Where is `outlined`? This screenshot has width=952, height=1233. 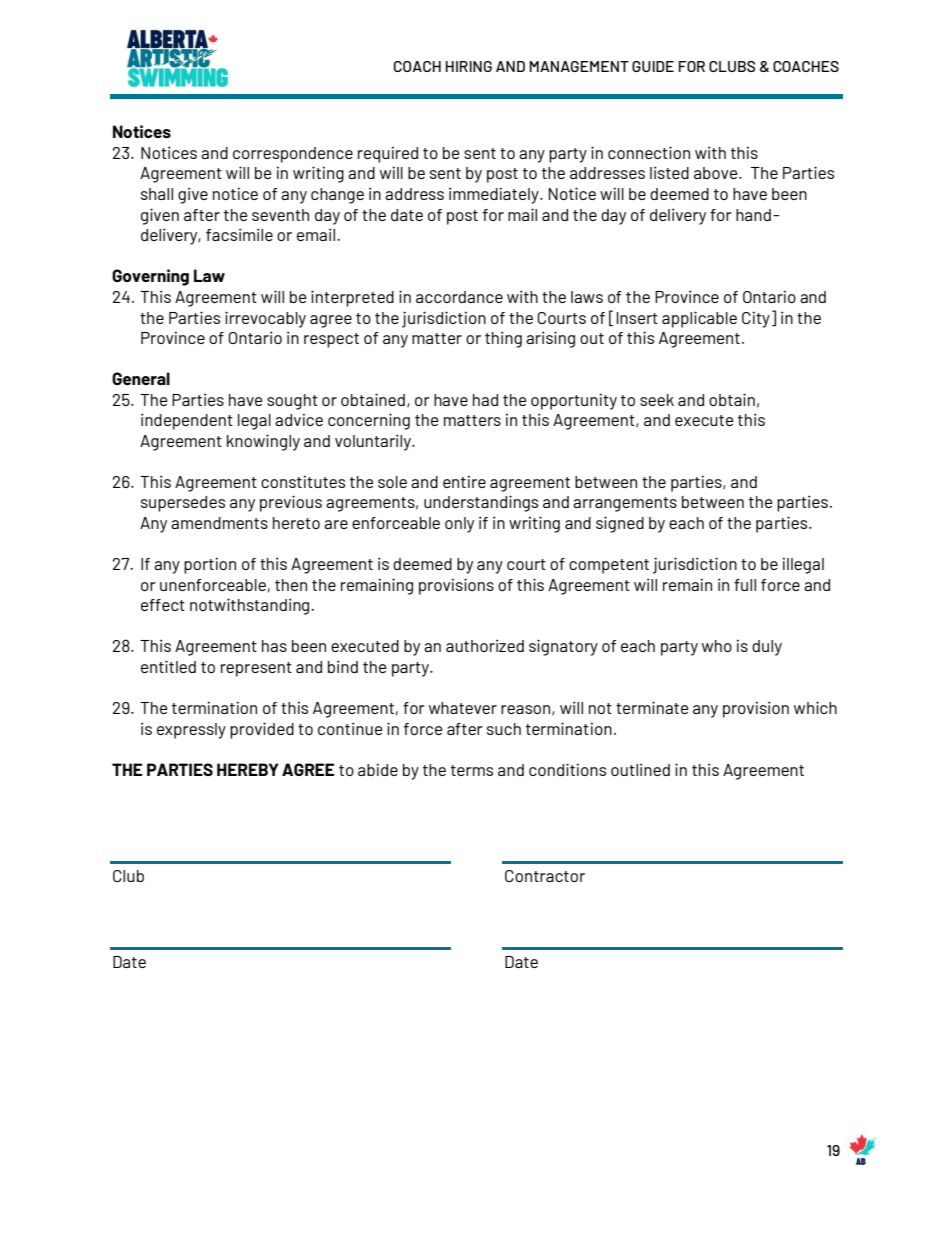
outlined is located at coordinates (640, 769).
